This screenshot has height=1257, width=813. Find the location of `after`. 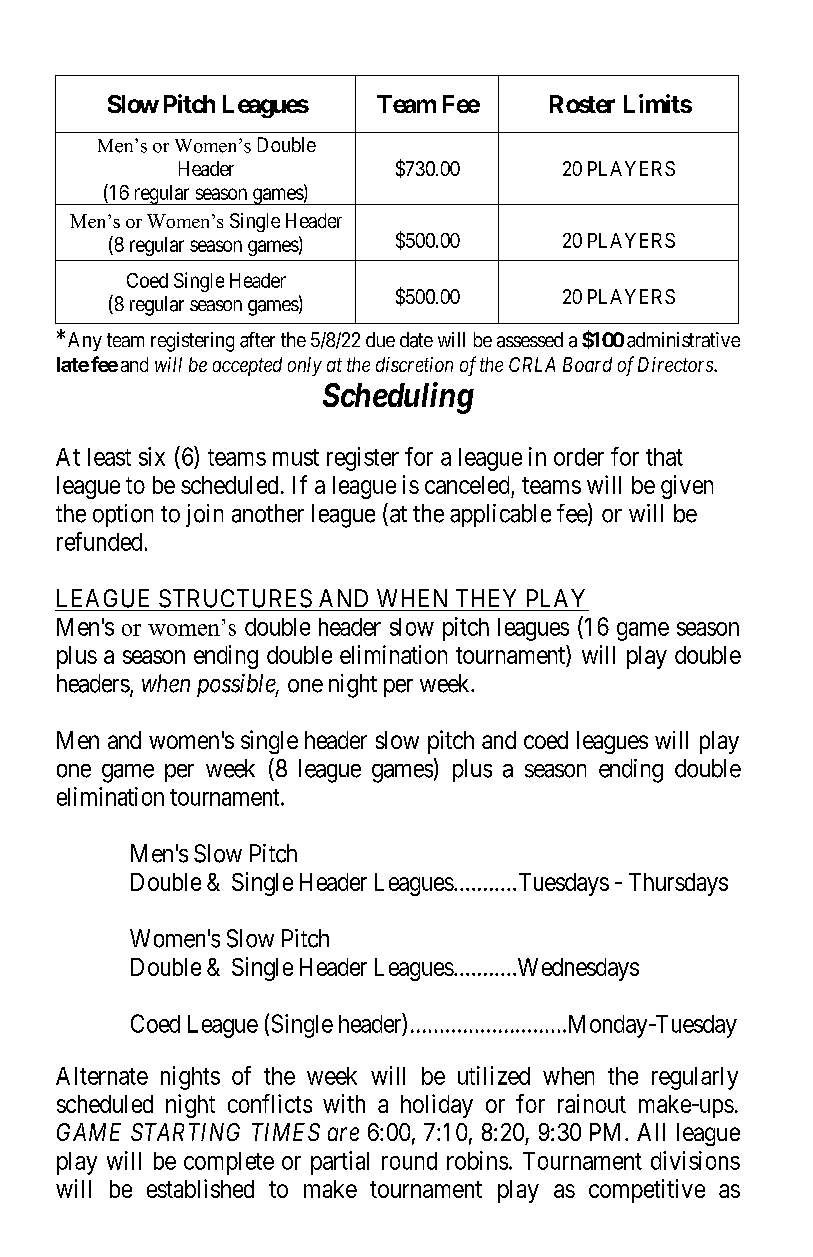

after is located at coordinates (257, 340).
